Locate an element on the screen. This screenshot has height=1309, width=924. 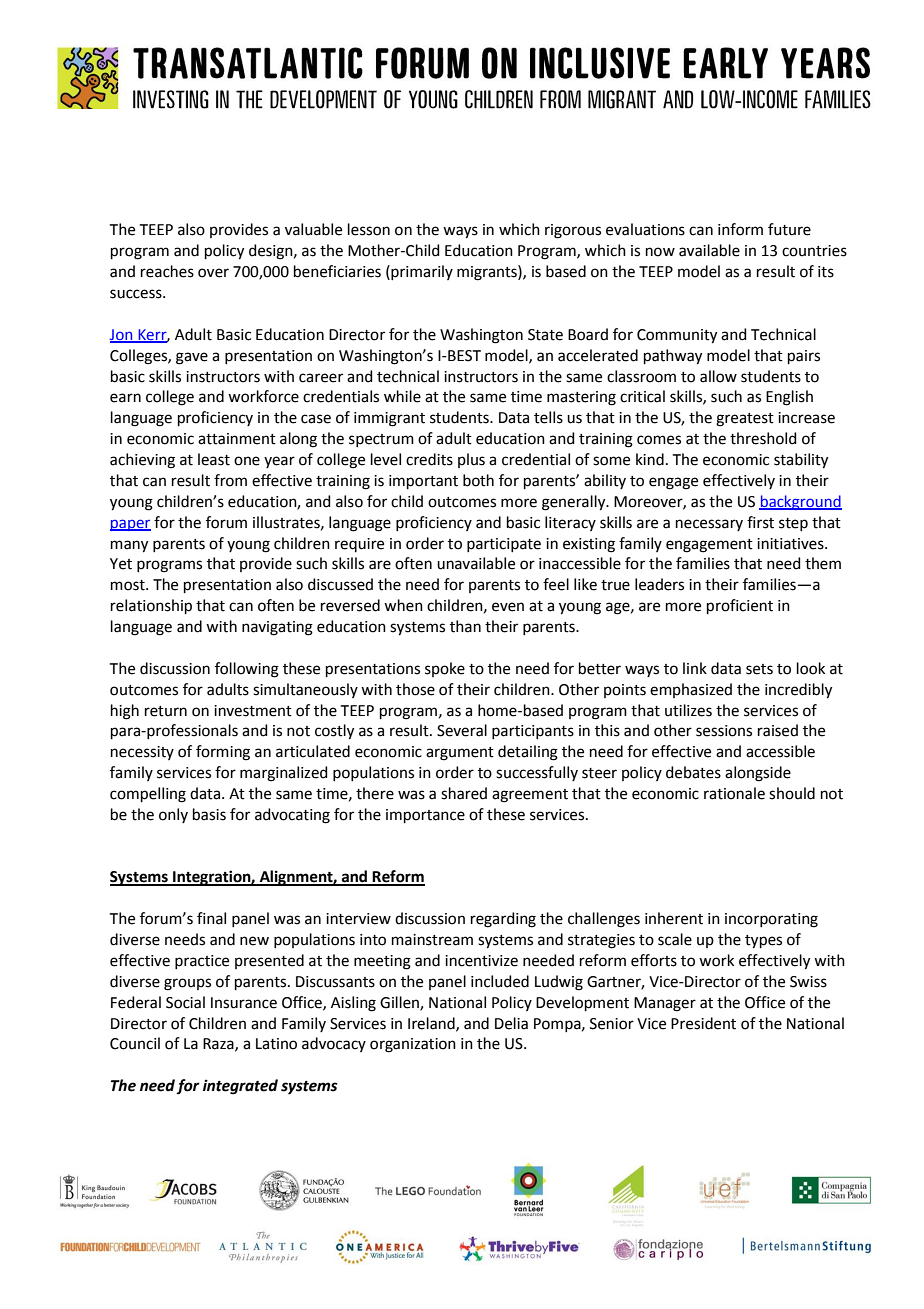
plus is located at coordinates (471, 460).
